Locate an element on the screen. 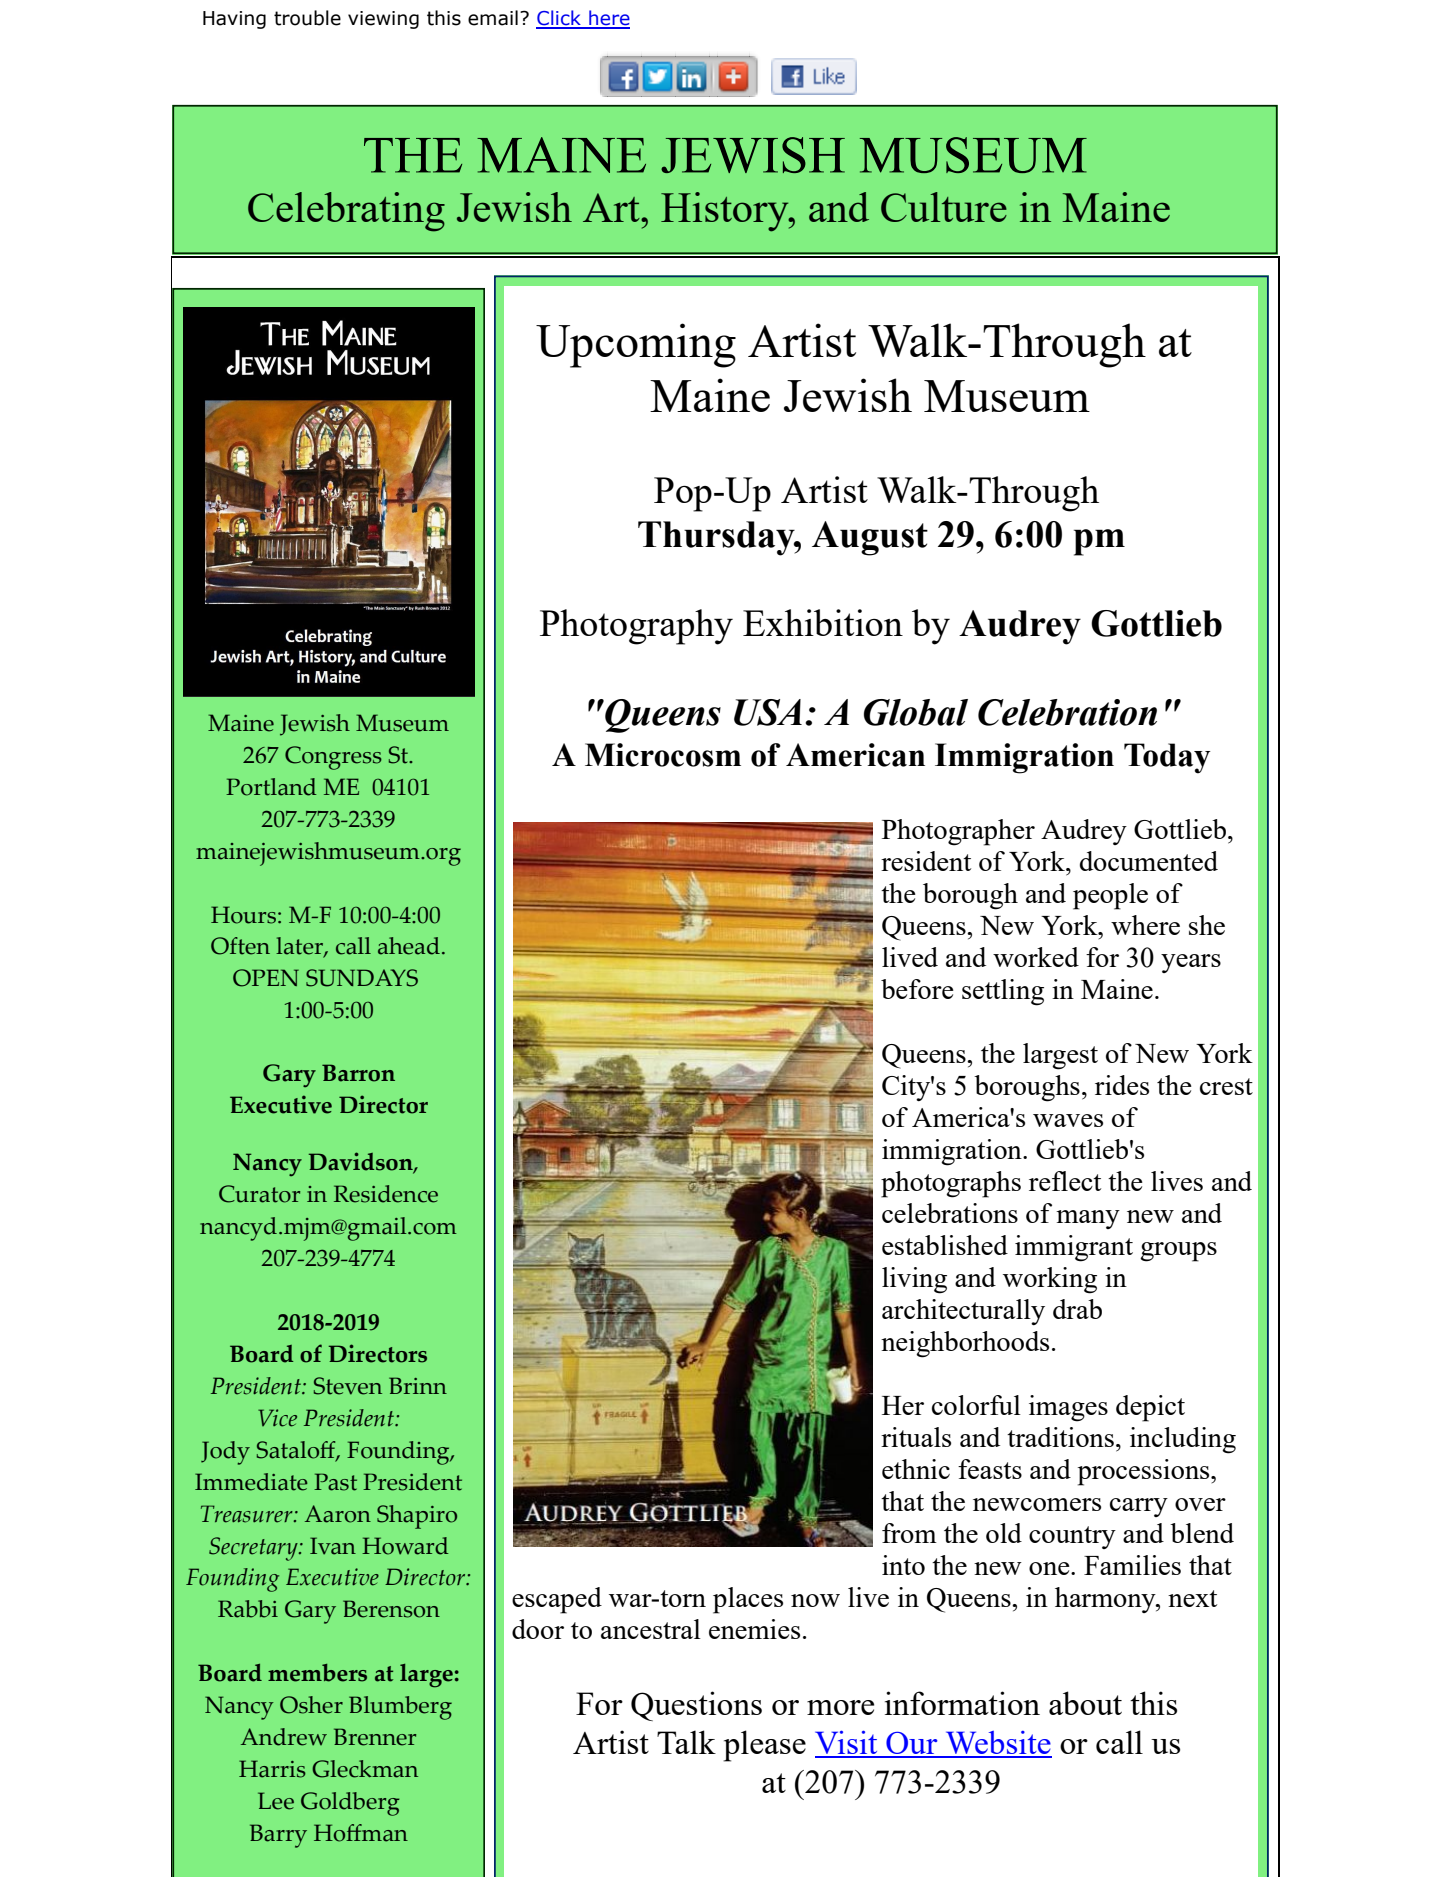 The image size is (1450, 1877). living is located at coordinates (914, 1280).
